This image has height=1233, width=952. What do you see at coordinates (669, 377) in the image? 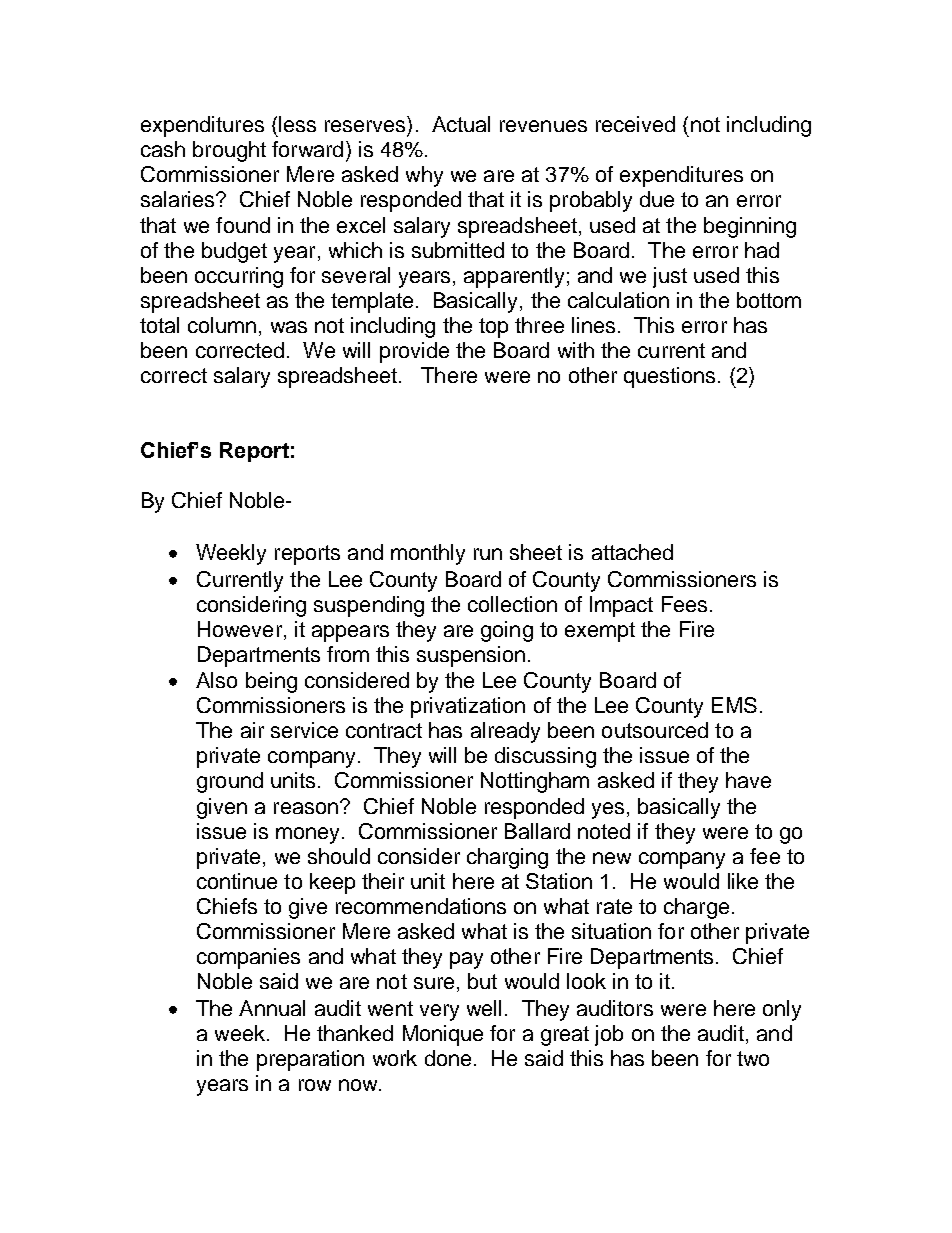
I see `questions` at bounding box center [669, 377].
